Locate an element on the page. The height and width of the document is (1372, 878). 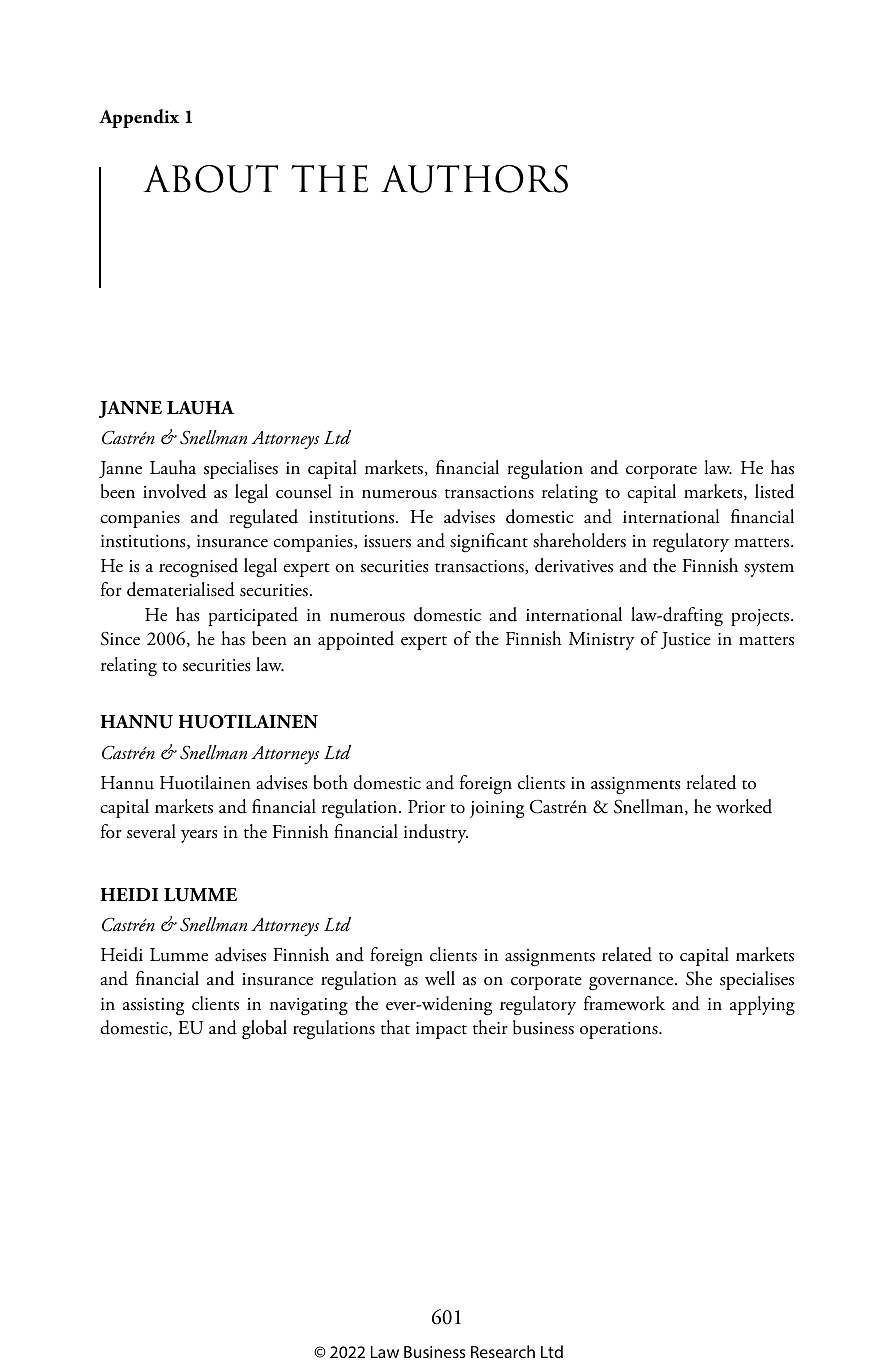
Research is located at coordinates (503, 1351).
